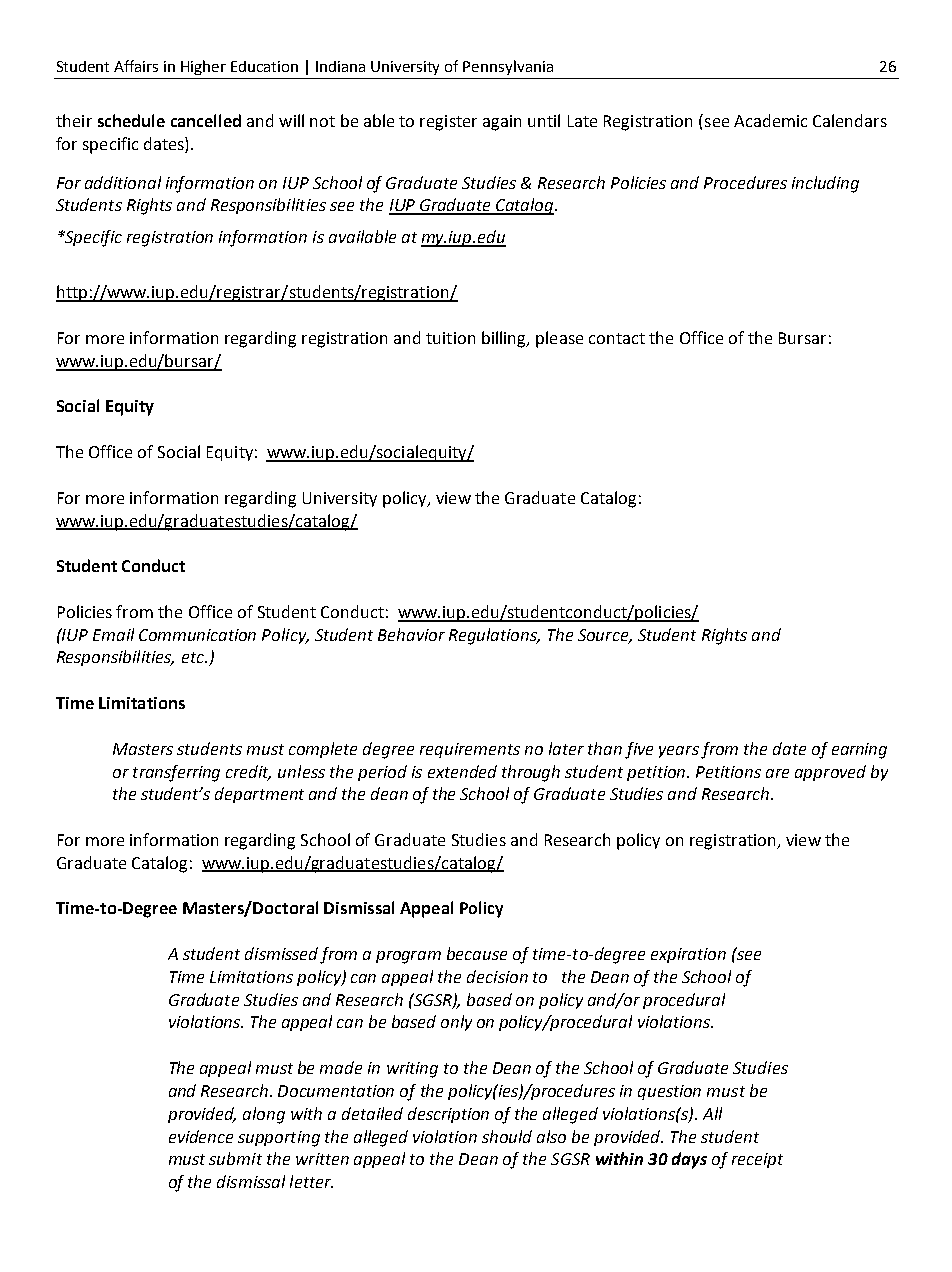  What do you see at coordinates (176, 773) in the screenshot?
I see `transferring` at bounding box center [176, 773].
